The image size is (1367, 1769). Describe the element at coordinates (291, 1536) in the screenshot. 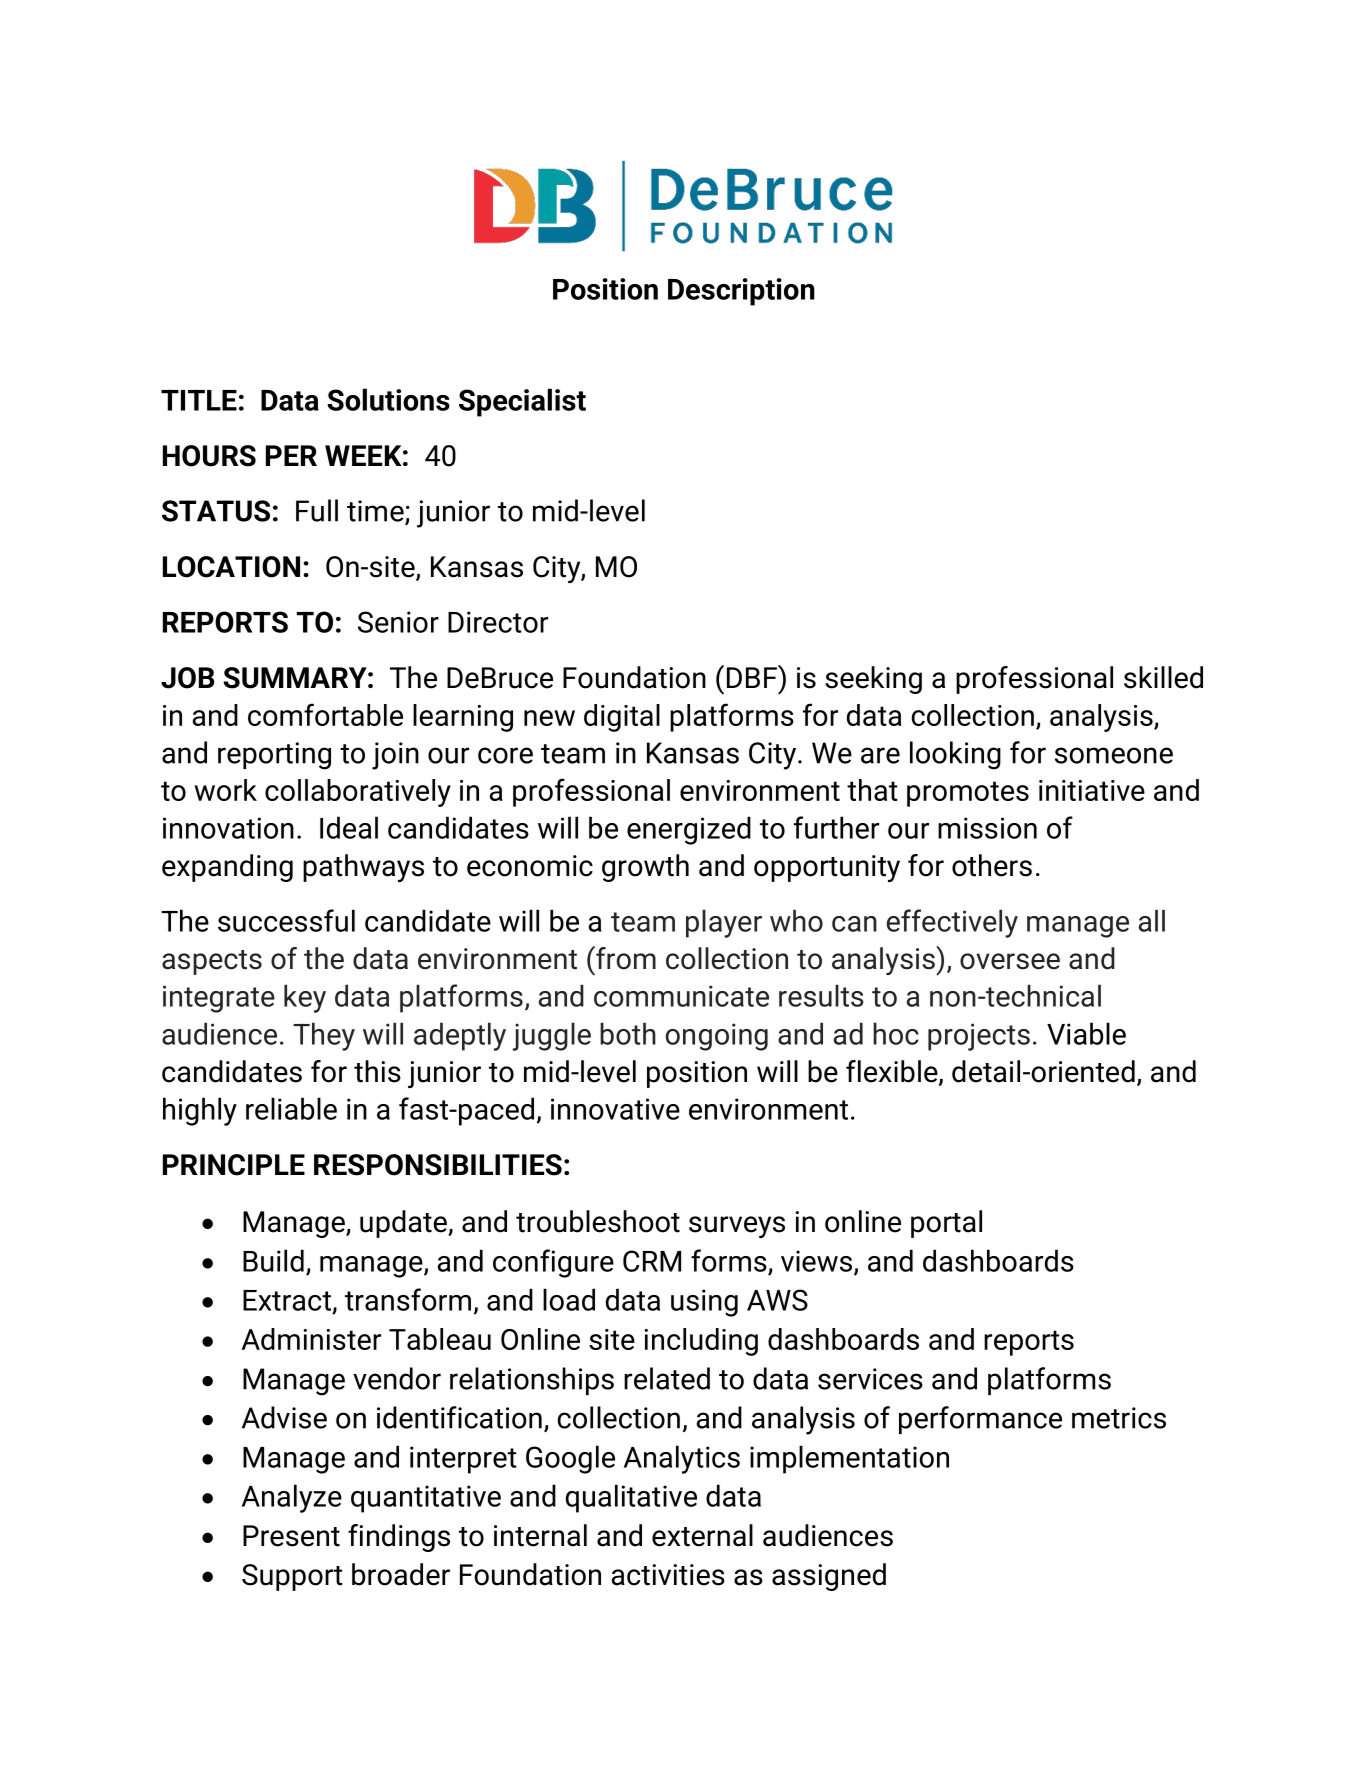

I see `Present` at that location.
